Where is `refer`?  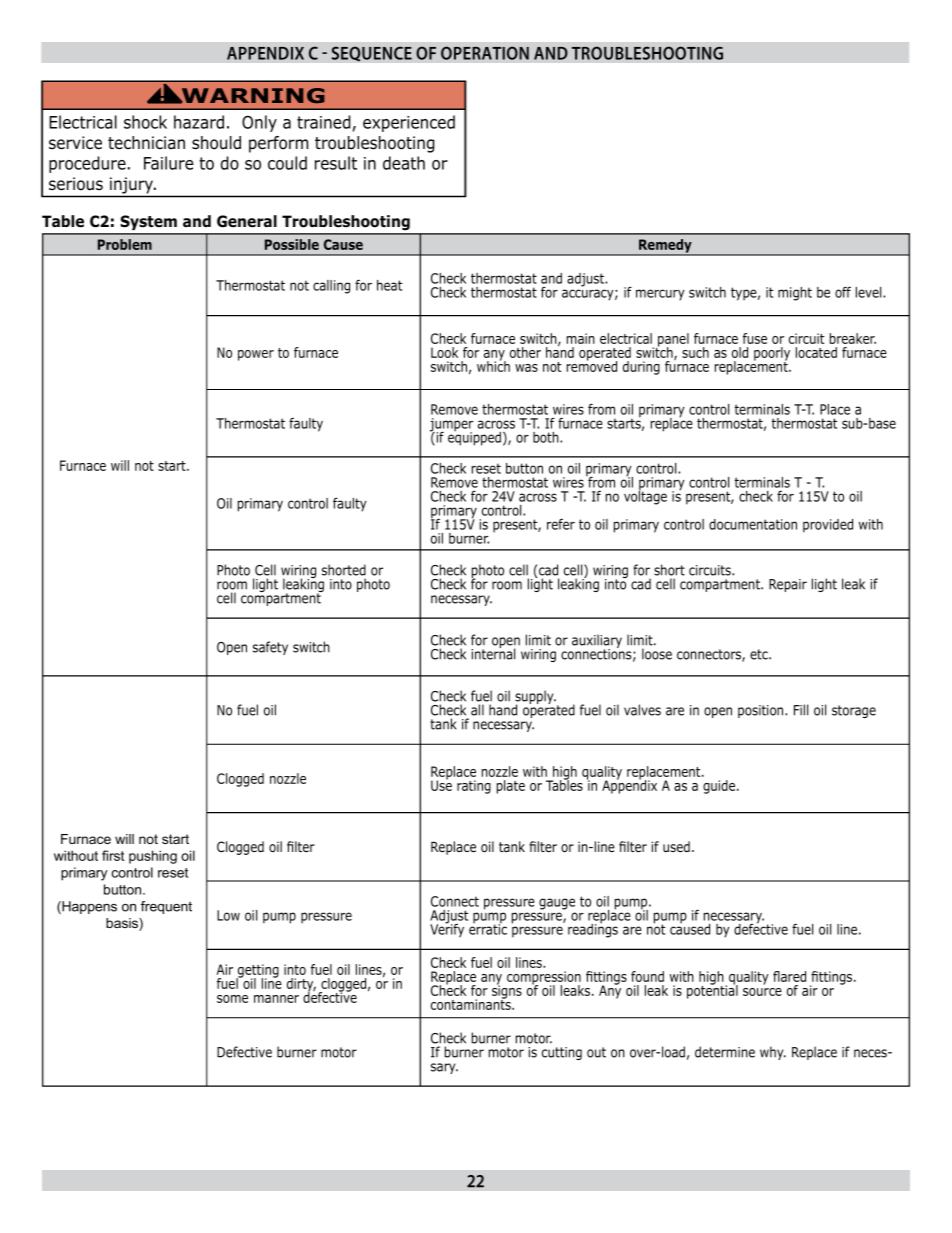 refer is located at coordinates (561, 524).
